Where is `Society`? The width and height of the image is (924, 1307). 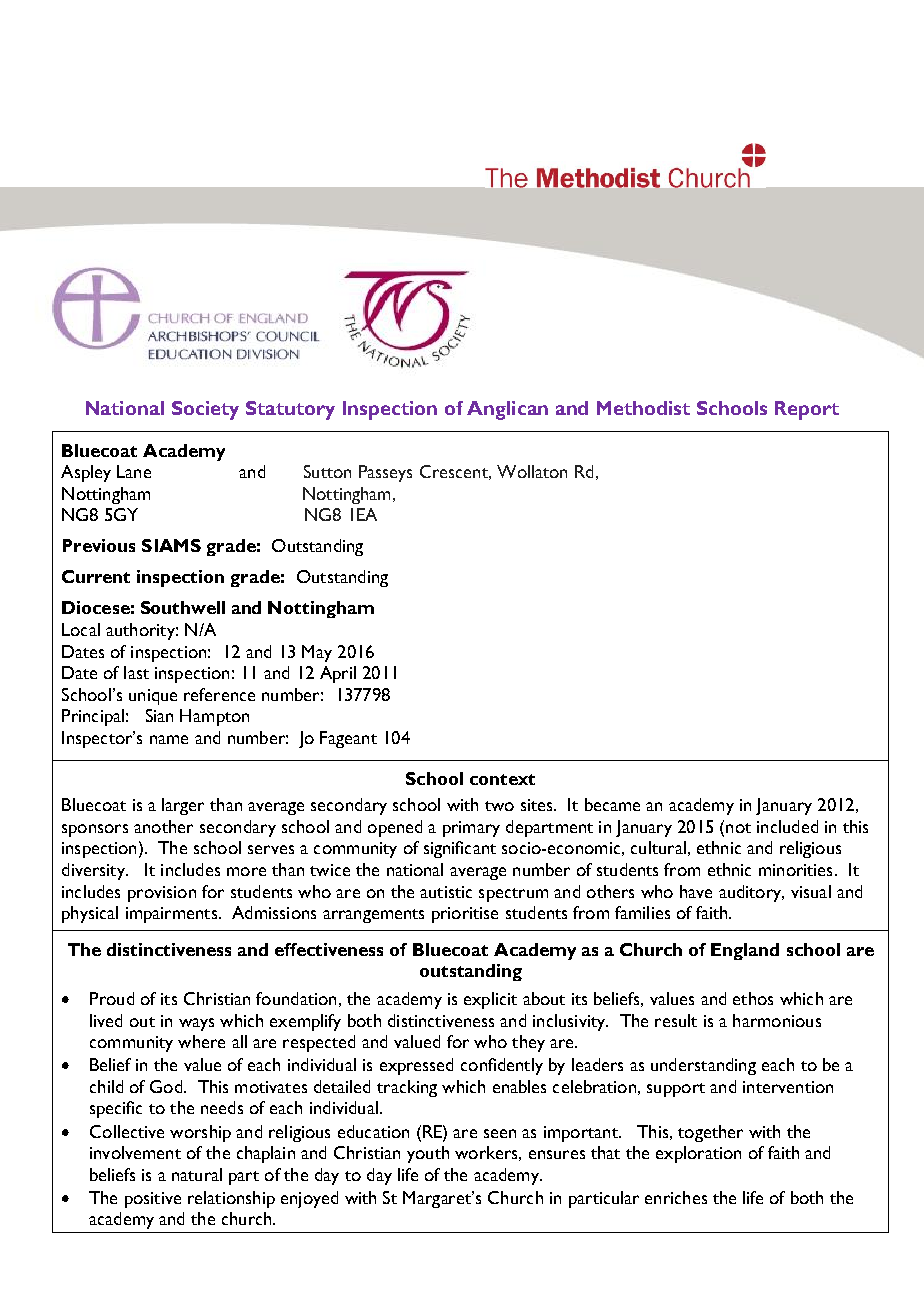
Society is located at coordinates (205, 410).
